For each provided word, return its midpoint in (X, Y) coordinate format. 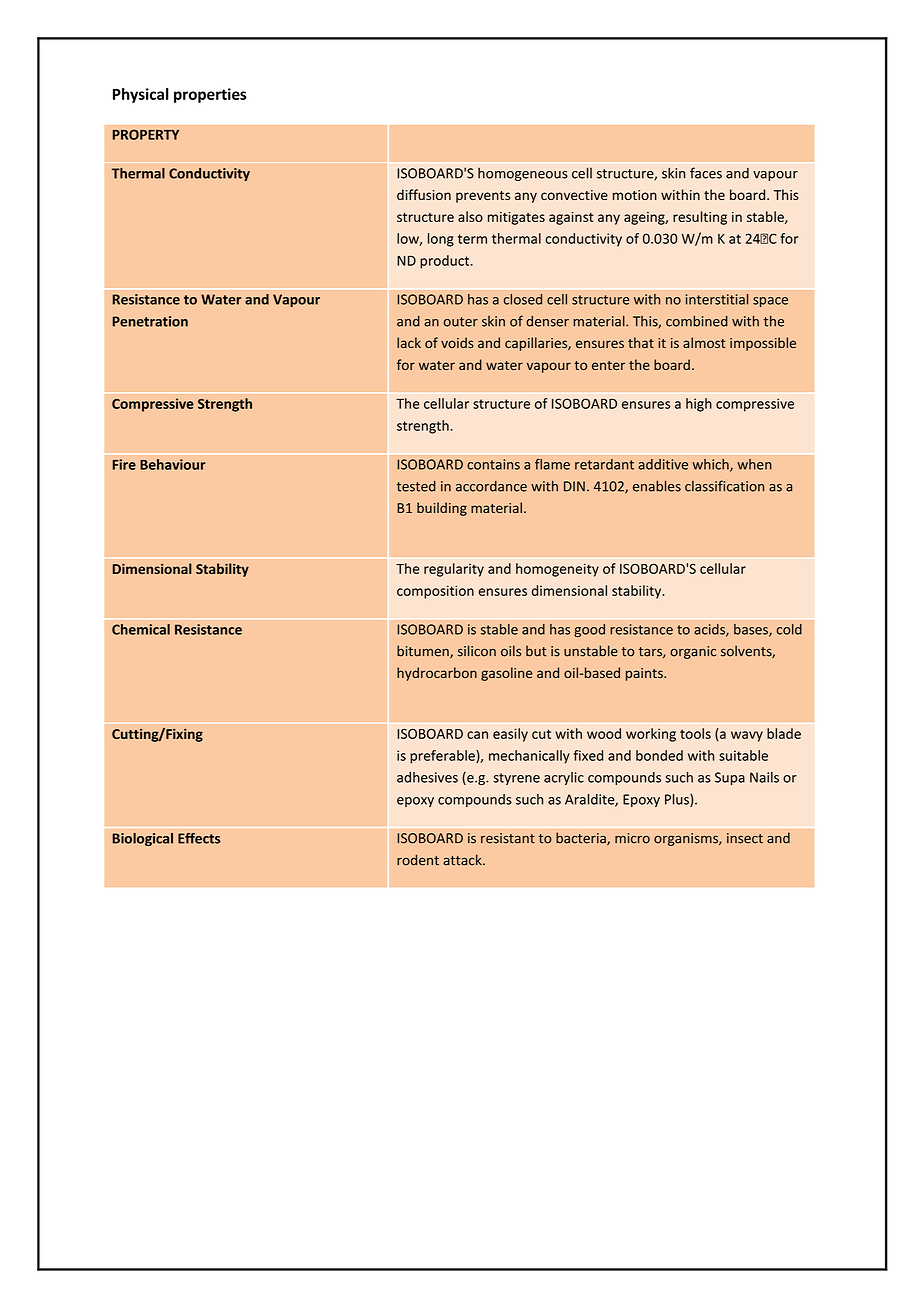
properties (210, 95)
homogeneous (523, 174)
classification (724, 486)
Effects (199, 838)
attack (463, 860)
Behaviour (173, 464)
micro (632, 838)
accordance (491, 486)
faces (706, 173)
